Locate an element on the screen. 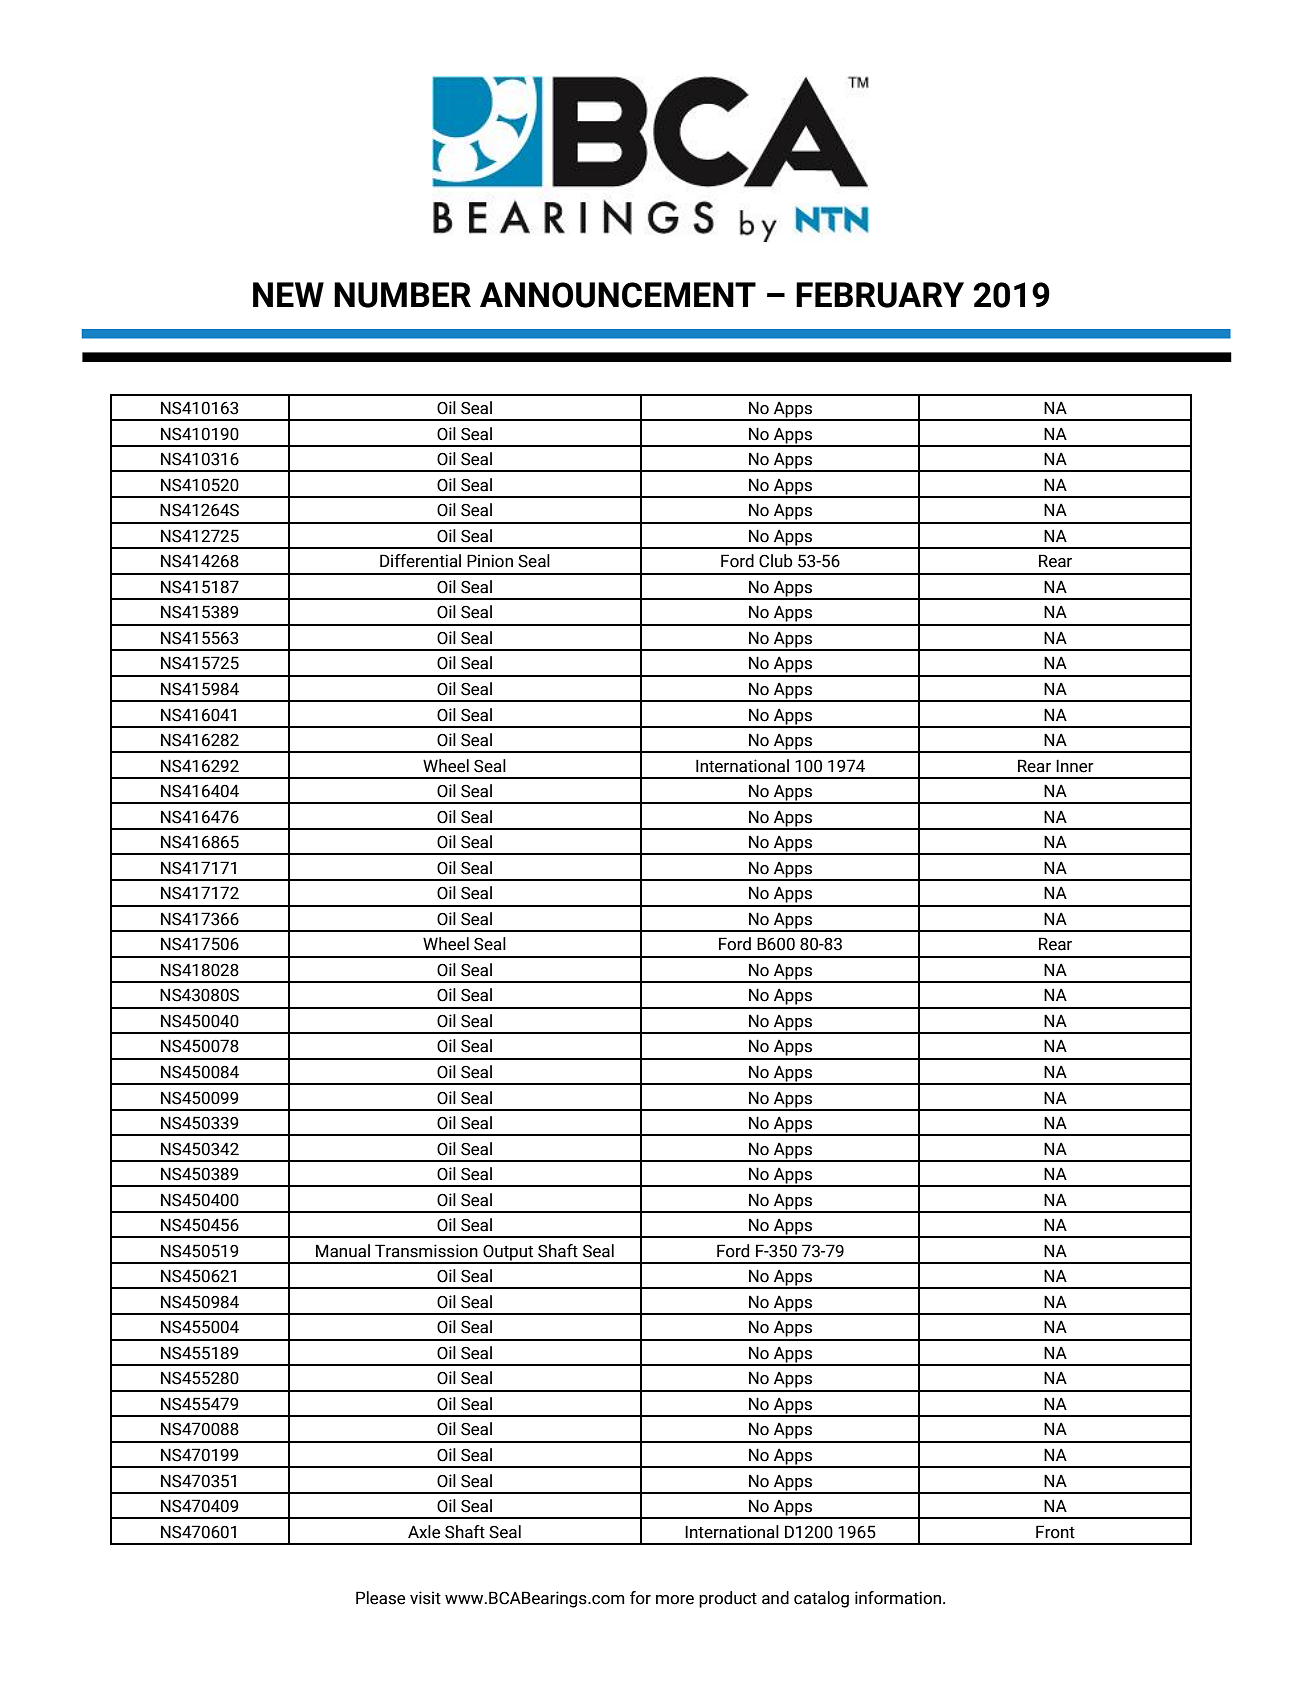 Image resolution: width=1302 pixels, height=1685 pixels. FEBRUARY is located at coordinates (880, 295).
